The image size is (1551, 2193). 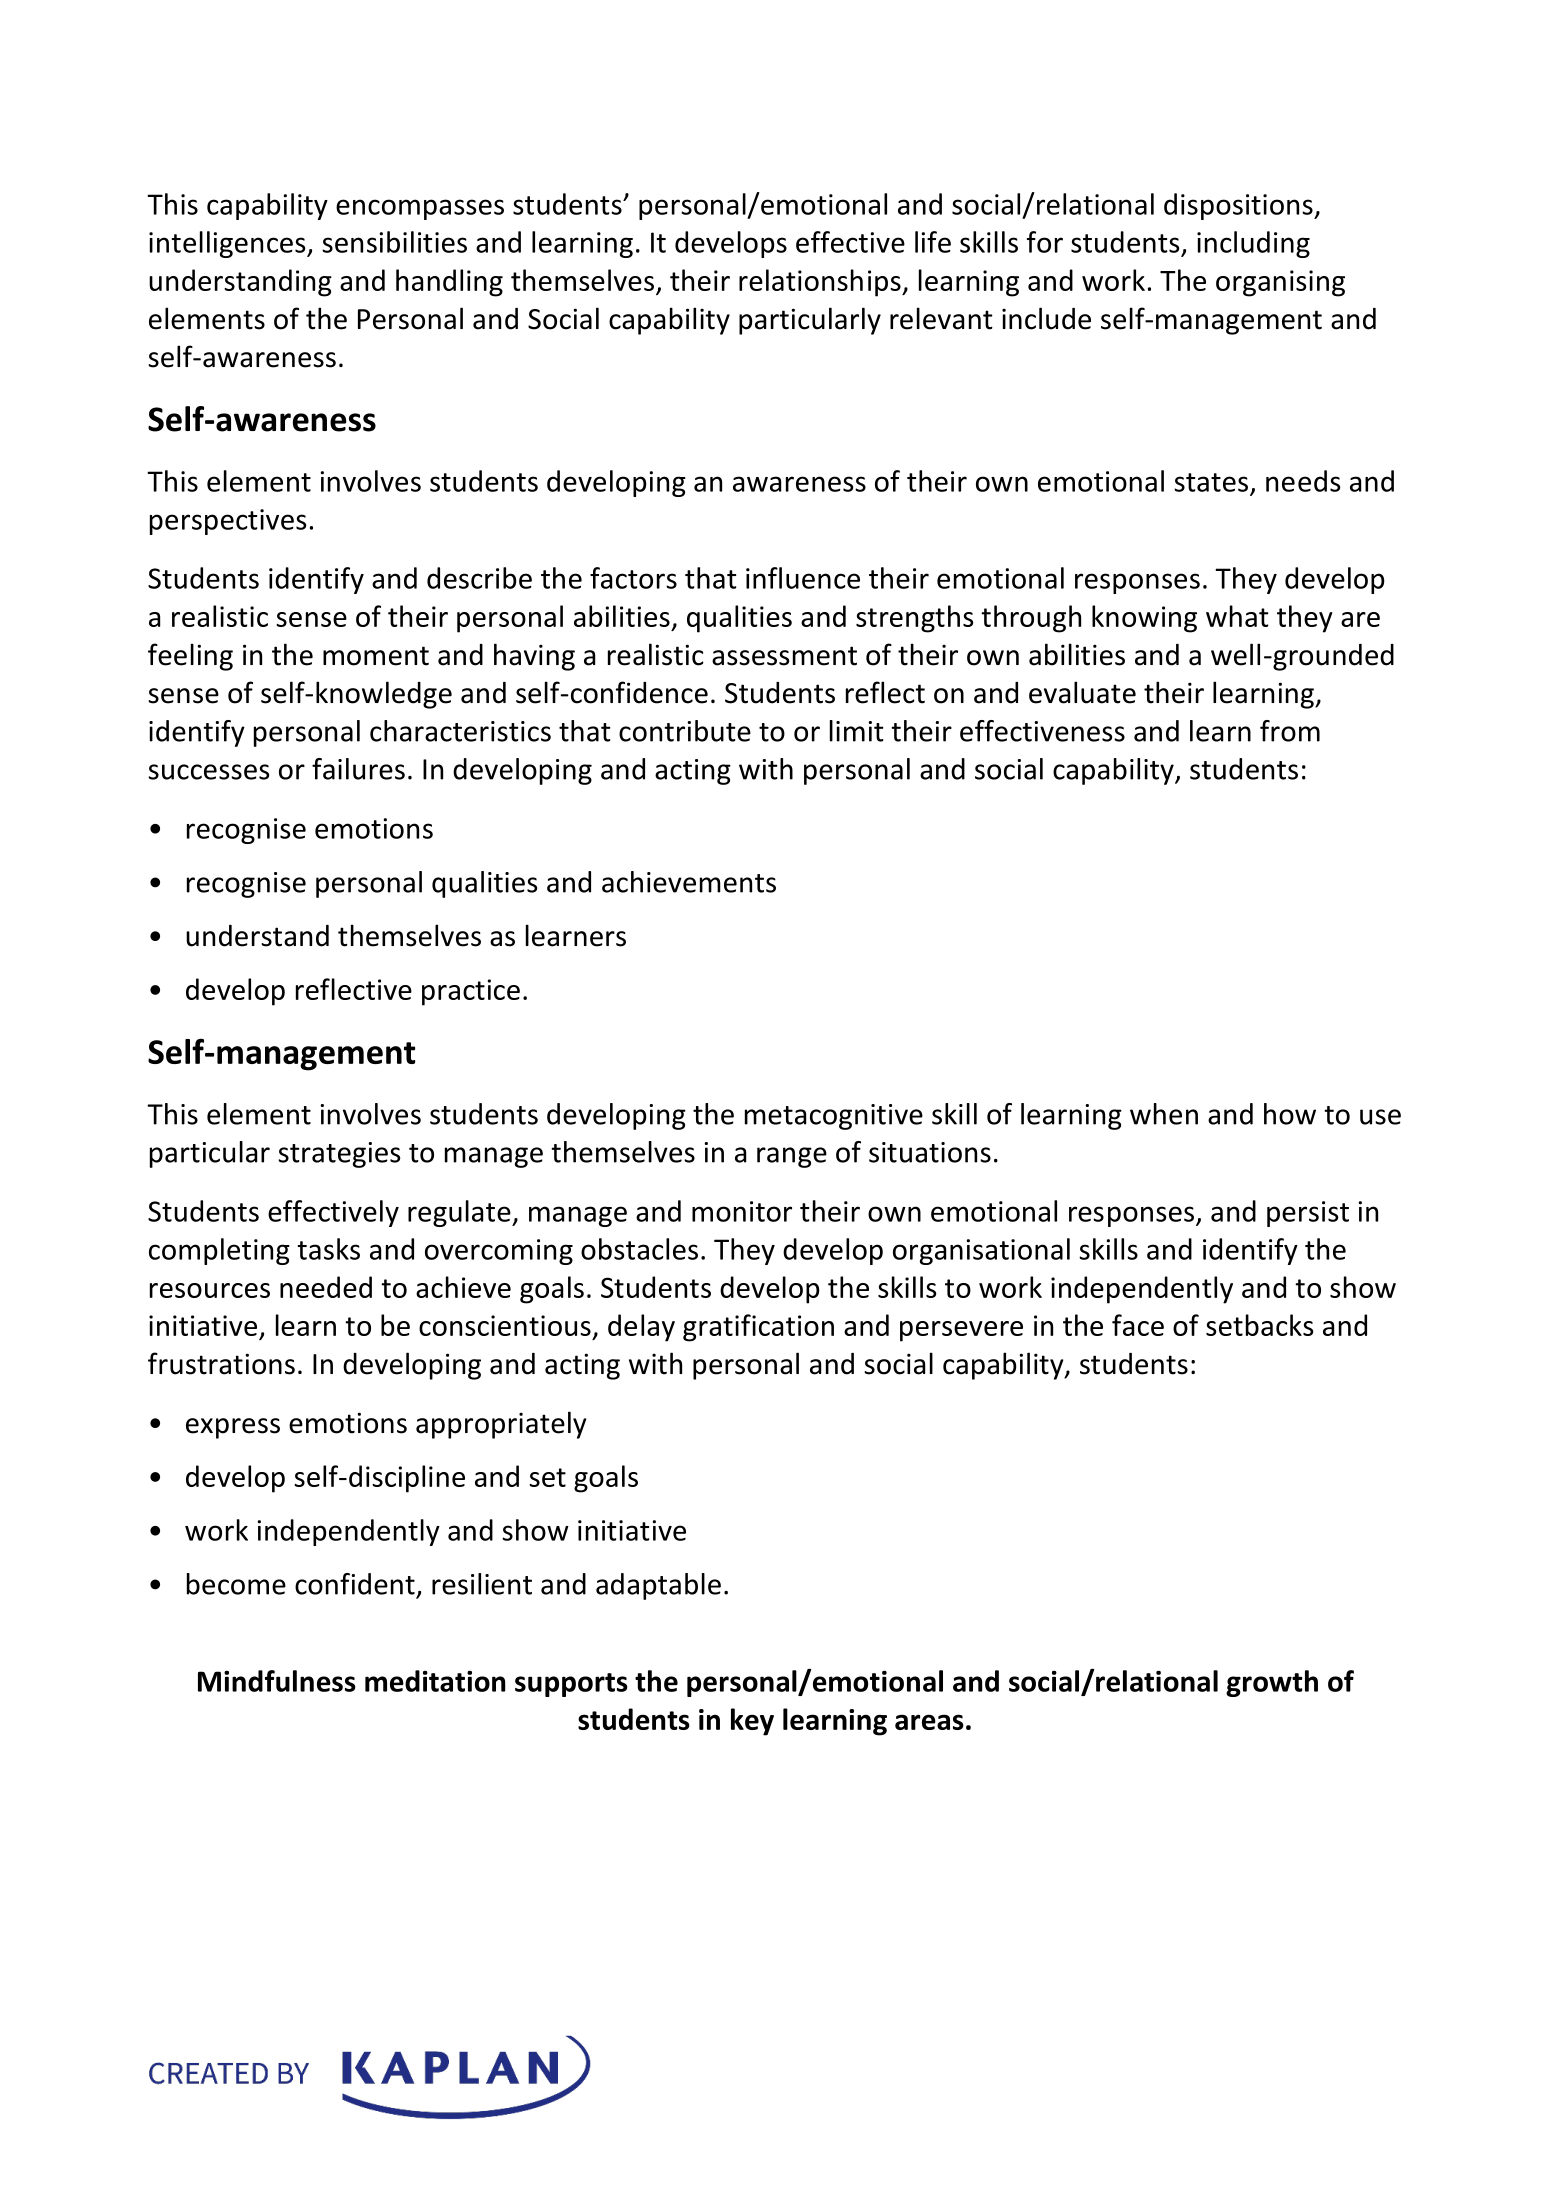 What do you see at coordinates (376, 656) in the image?
I see `moment` at bounding box center [376, 656].
